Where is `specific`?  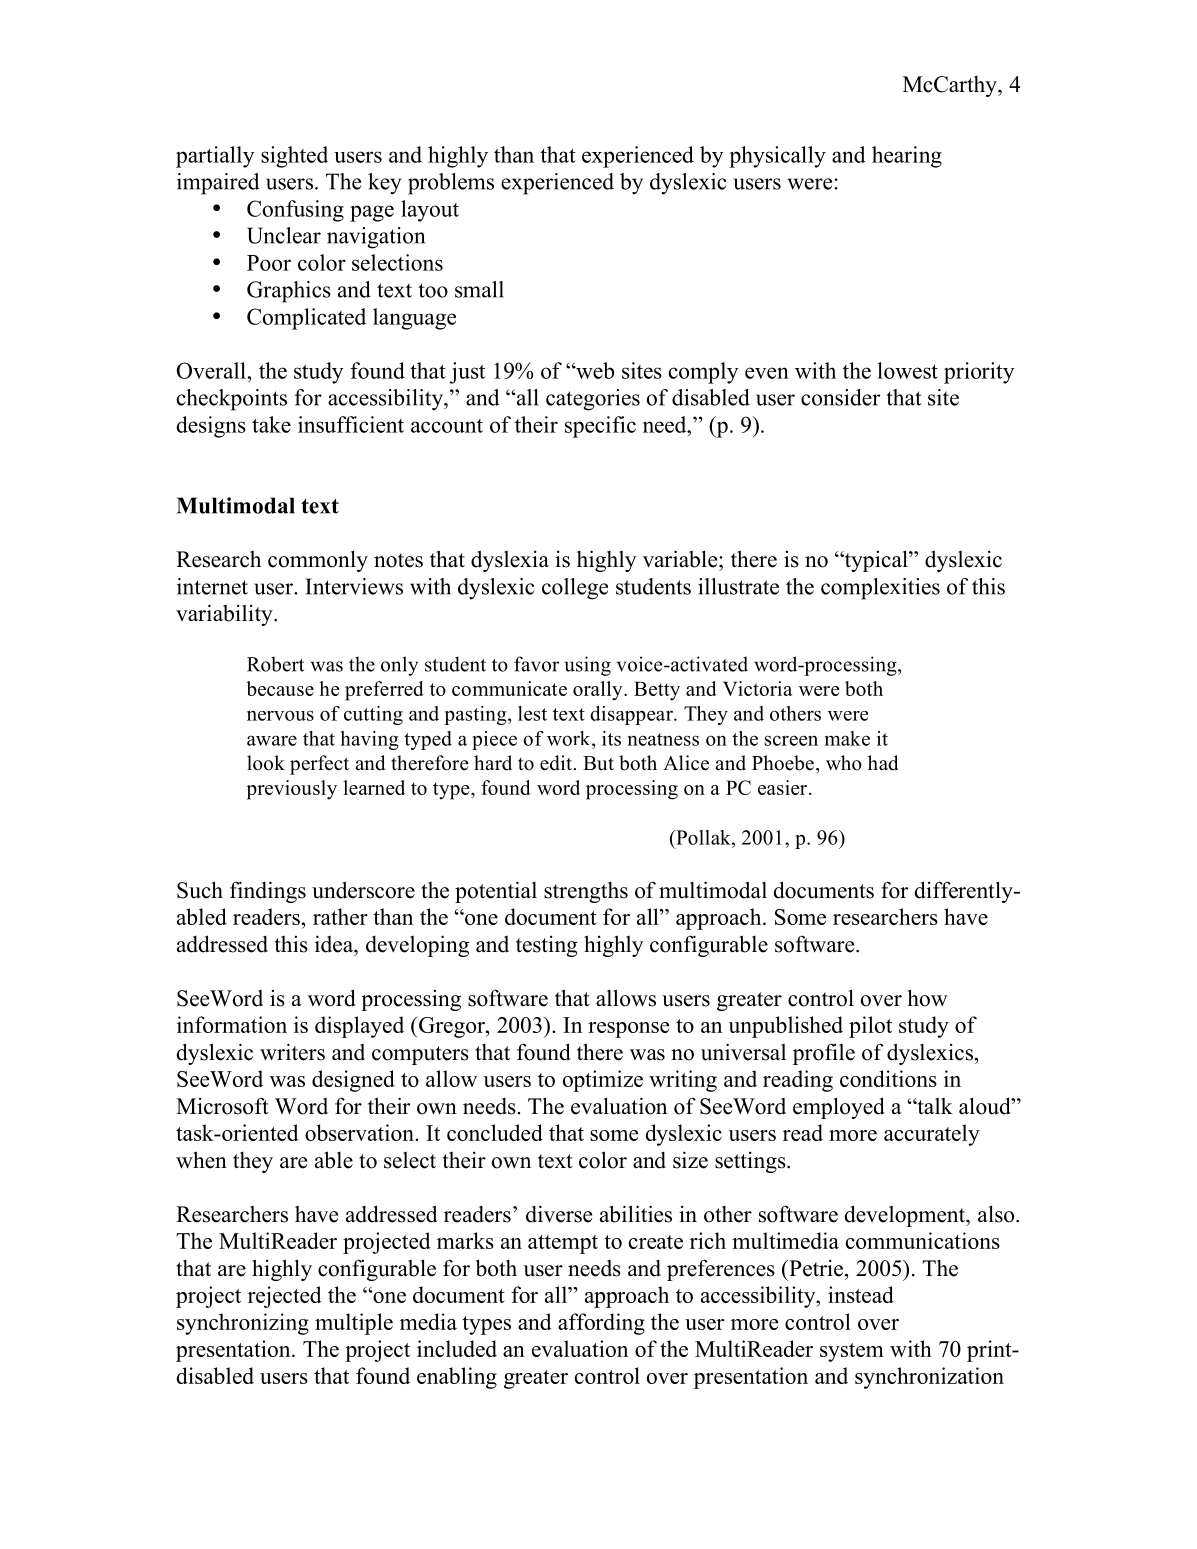
specific is located at coordinates (600, 427).
